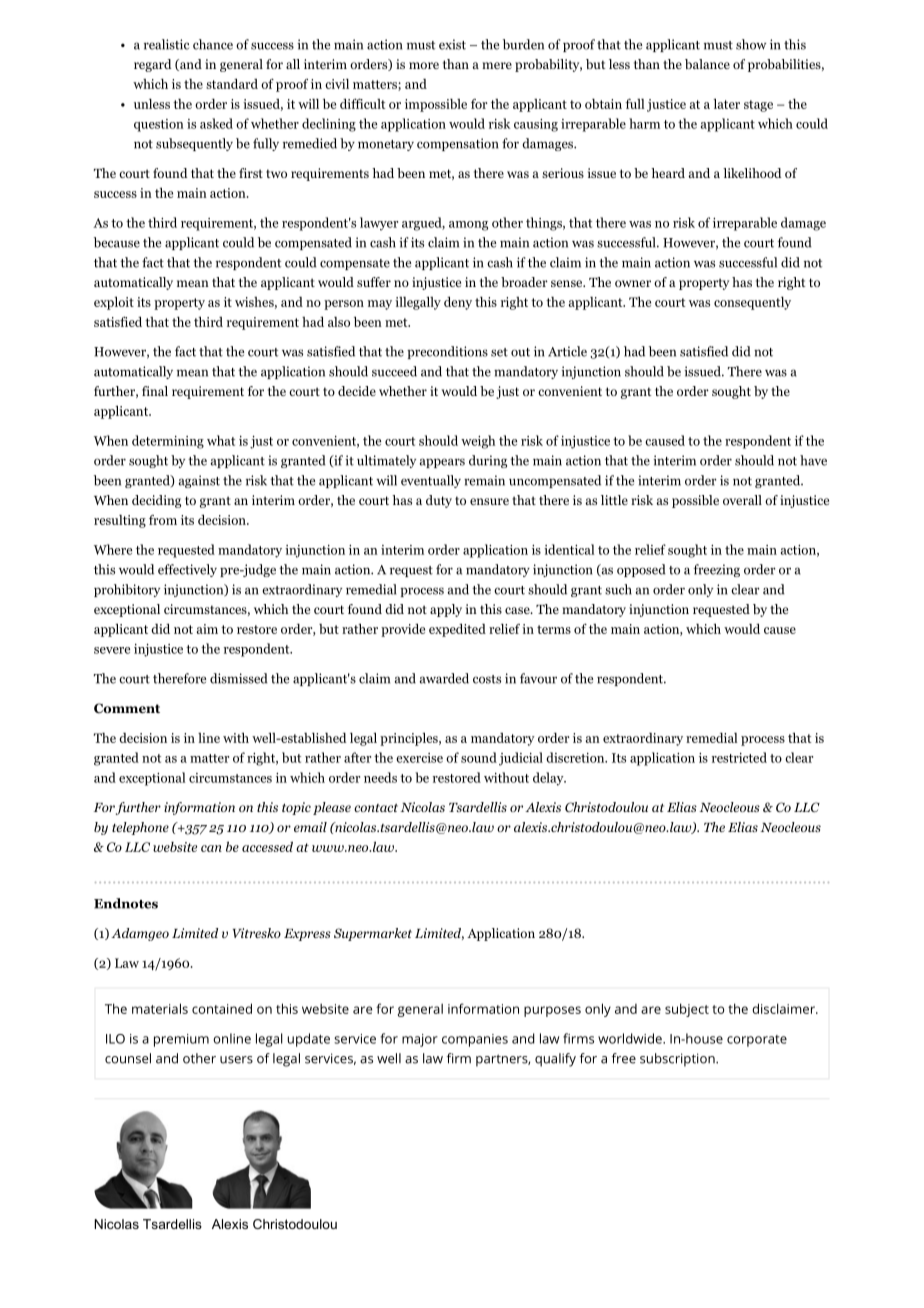  What do you see at coordinates (475, 1040) in the image?
I see `companies` at bounding box center [475, 1040].
